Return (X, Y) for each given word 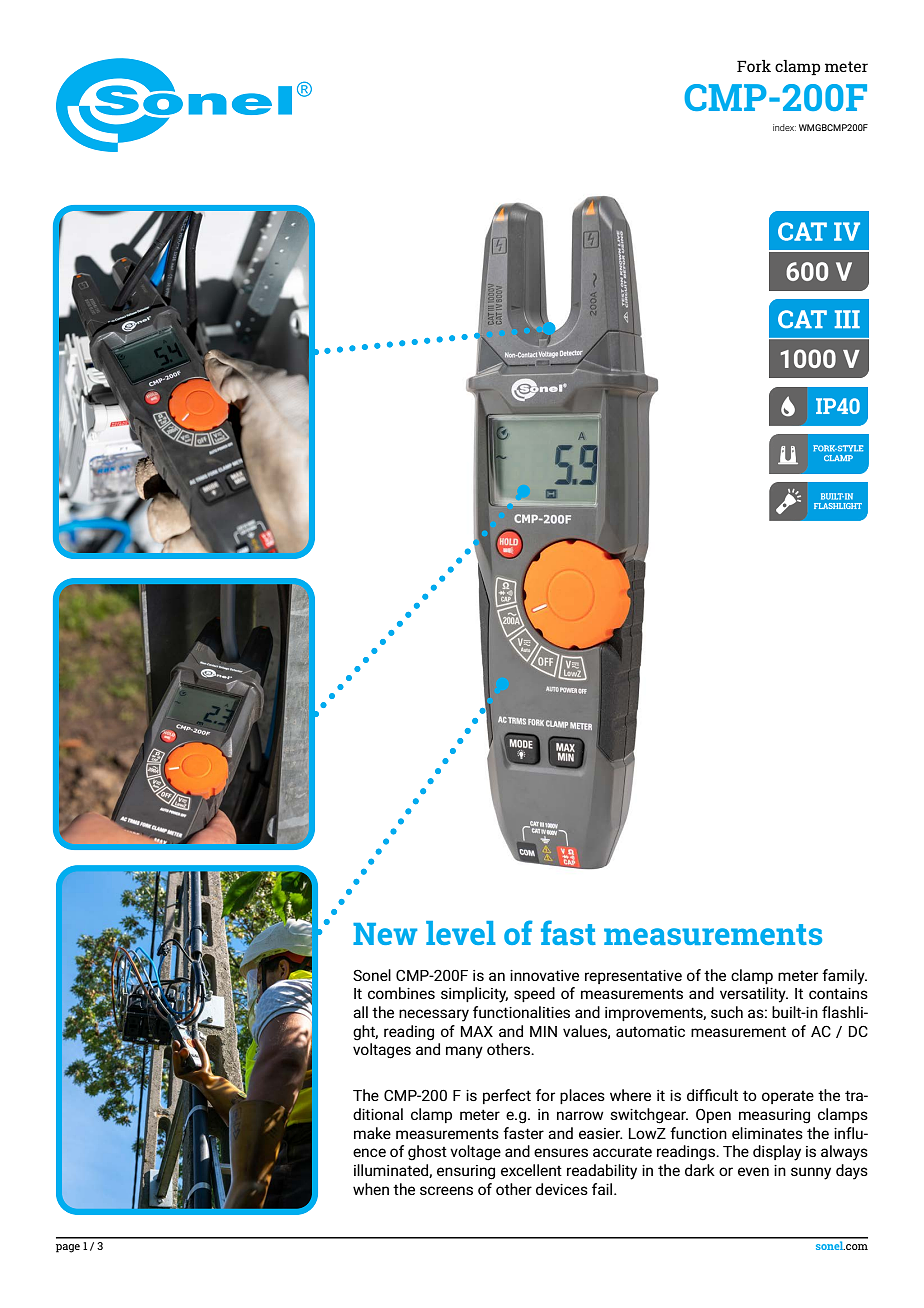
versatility (754, 995)
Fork (754, 66)
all (360, 1012)
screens (446, 1190)
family (844, 977)
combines (401, 993)
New (385, 934)
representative (633, 977)
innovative (544, 975)
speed (534, 994)
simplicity (474, 995)
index (784, 127)
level (461, 933)
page (68, 1248)
